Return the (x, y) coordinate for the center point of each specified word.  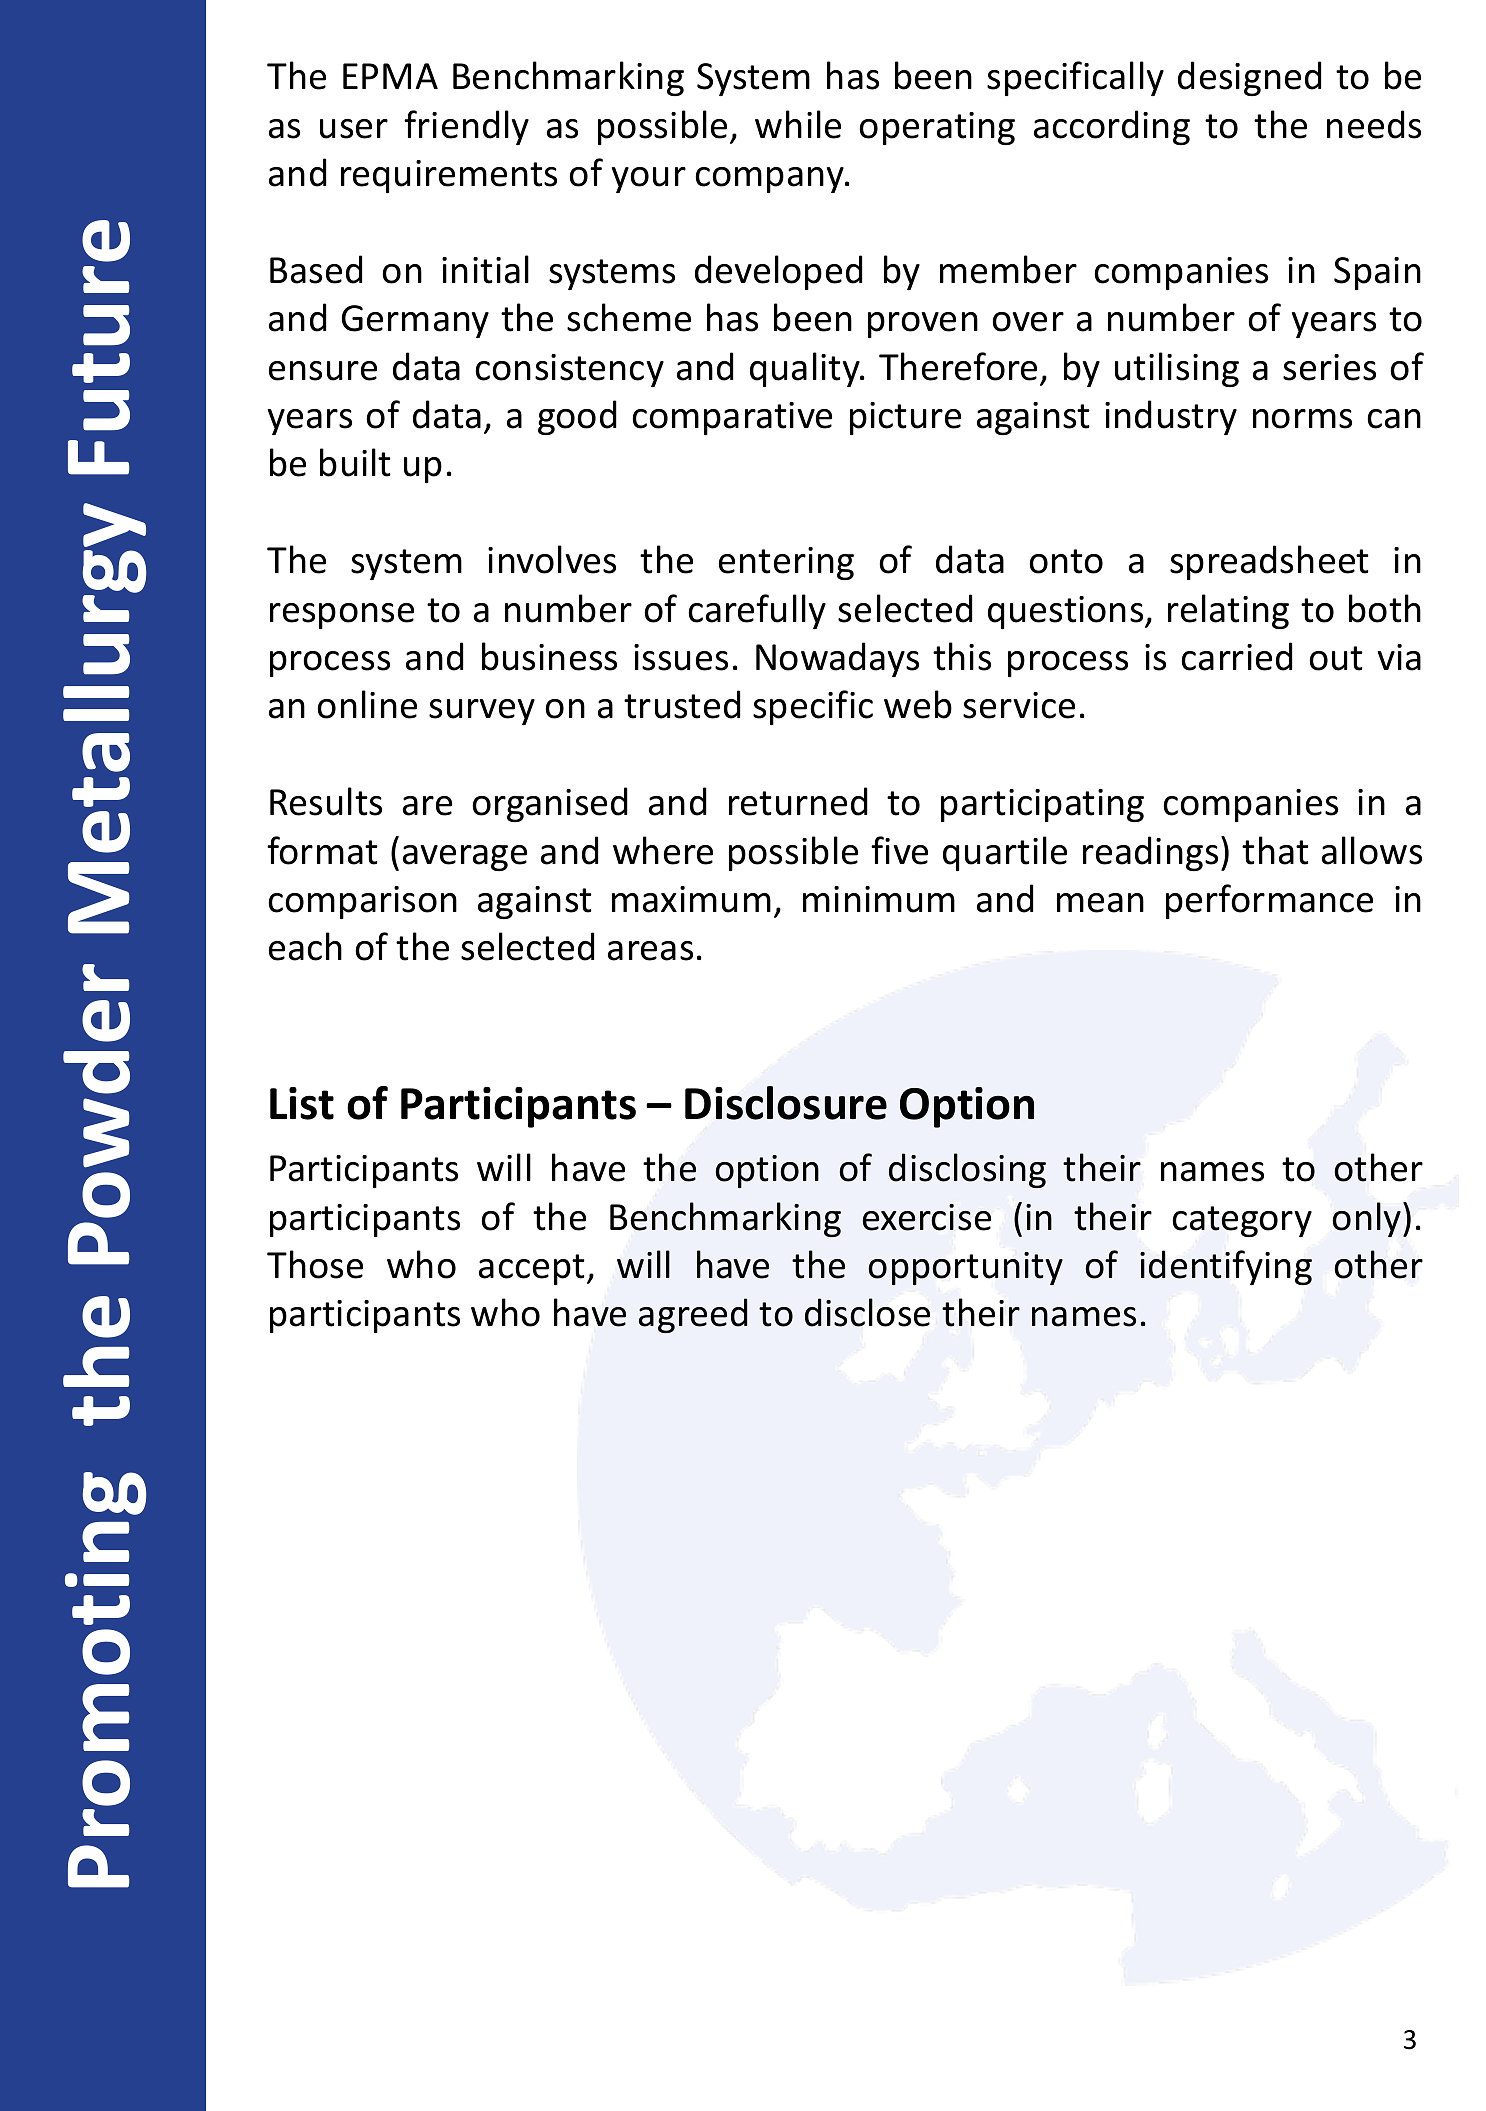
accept (532, 1269)
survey (482, 712)
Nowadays (837, 659)
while (798, 124)
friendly (466, 127)
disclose (867, 1312)
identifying (1226, 1267)
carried (1236, 656)
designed (1249, 78)
